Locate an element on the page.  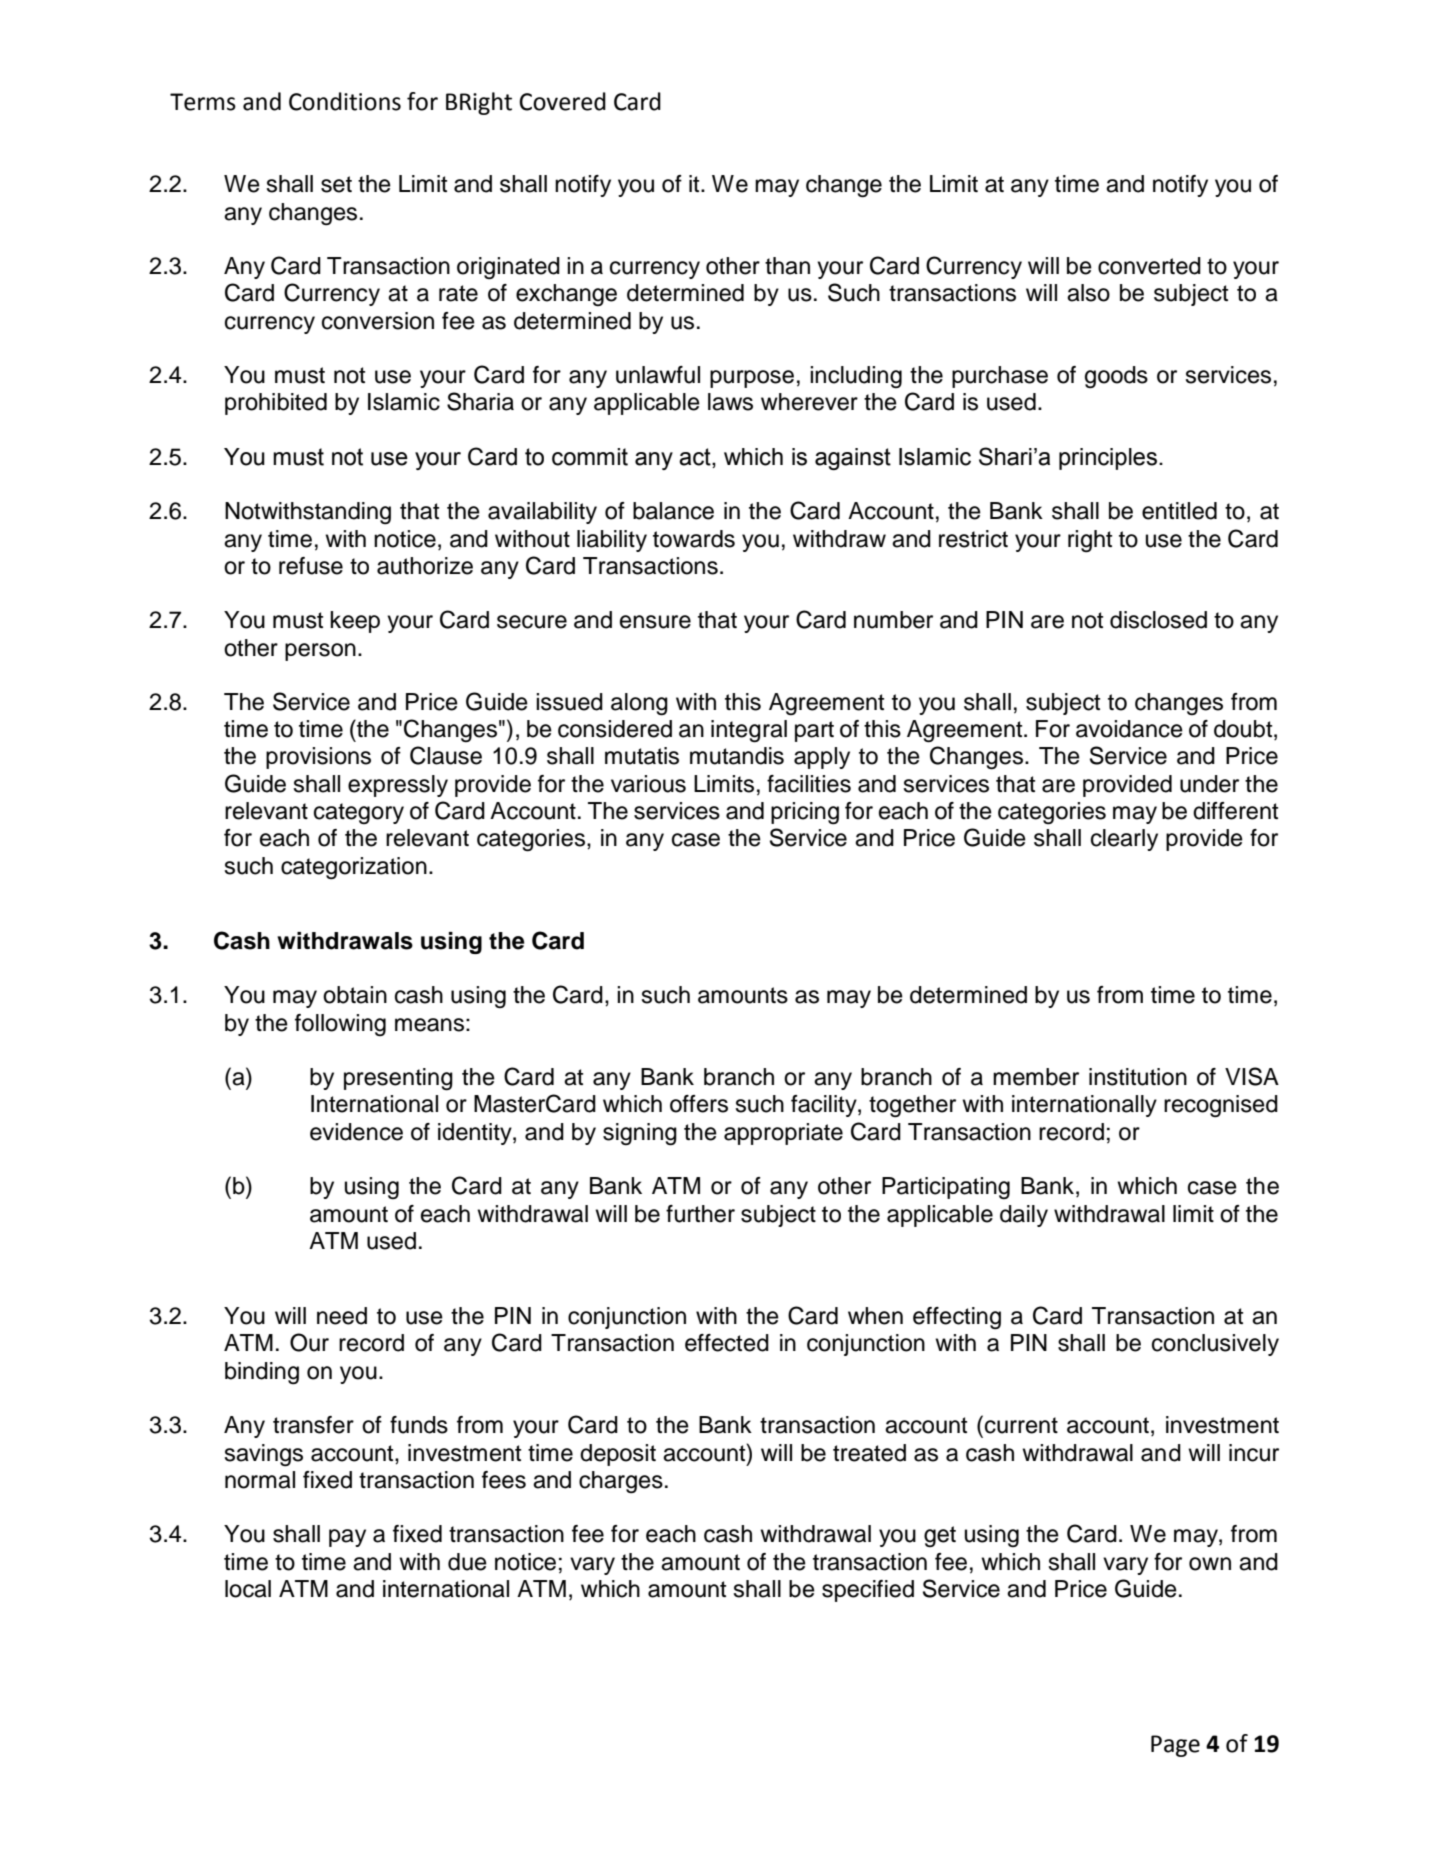
pricing is located at coordinates (805, 813).
